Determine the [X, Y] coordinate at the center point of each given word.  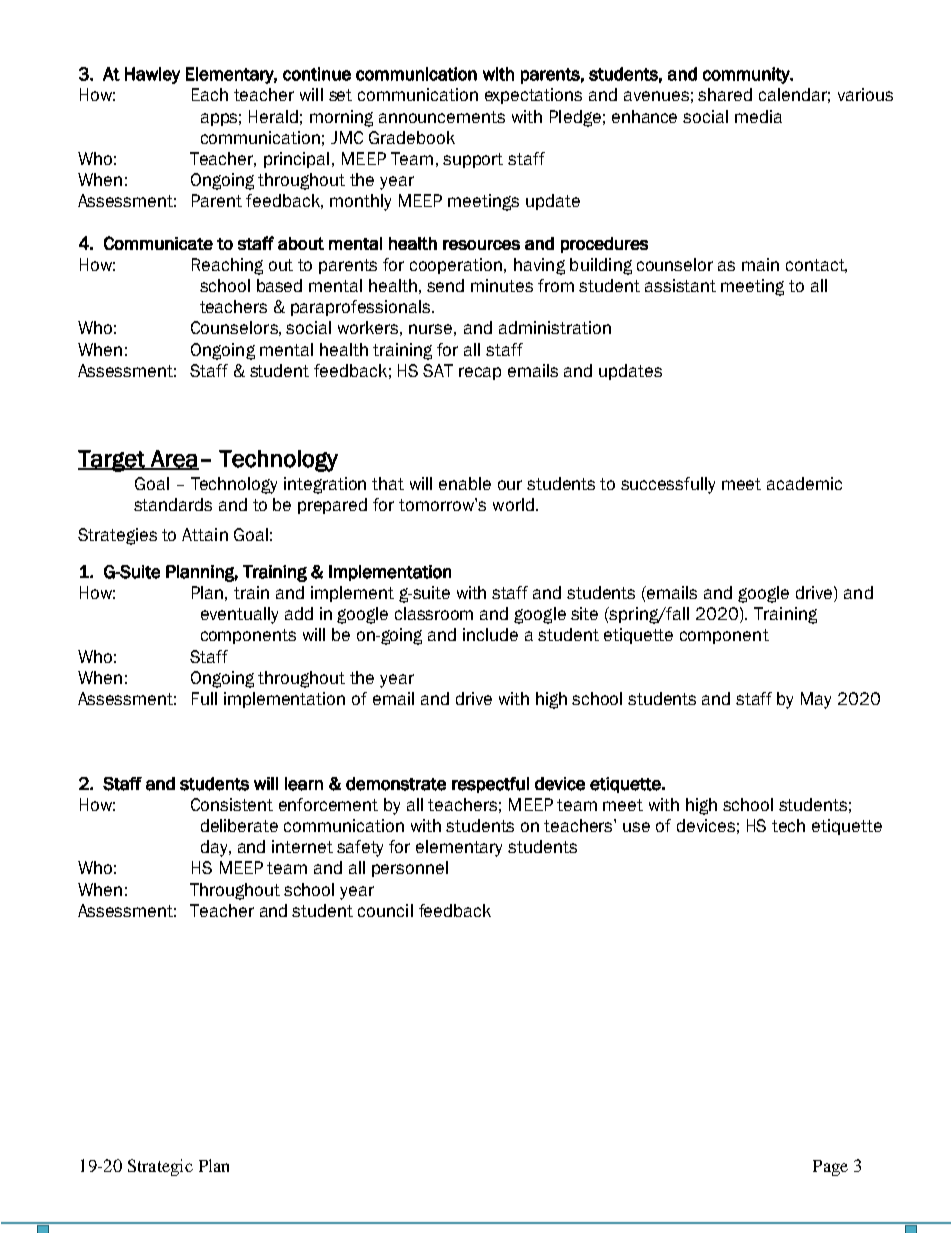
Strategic [160, 1167]
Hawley [152, 75]
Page [830, 1168]
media [758, 116]
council [385, 910]
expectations [533, 96]
